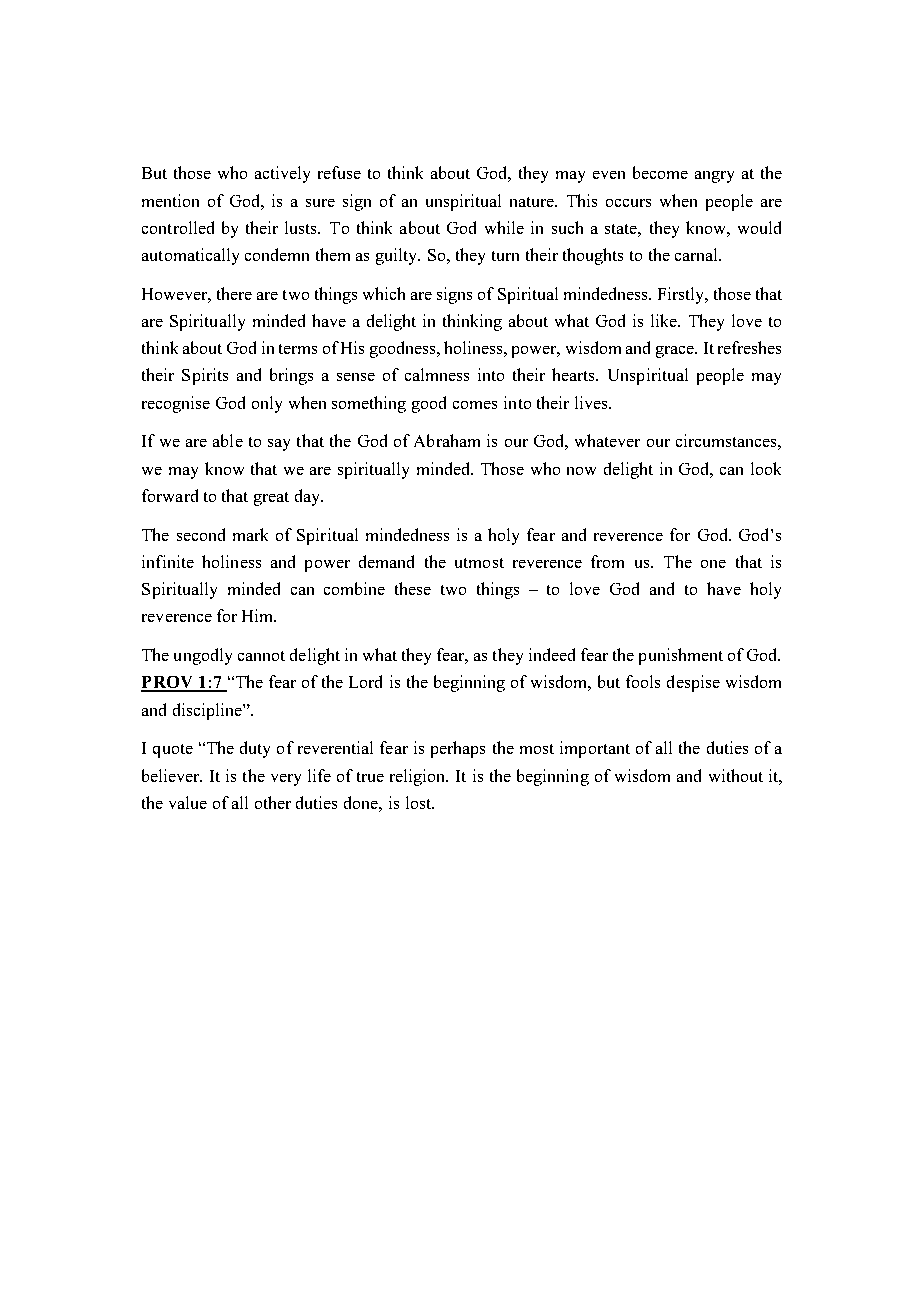  Describe the element at coordinates (714, 177) in the page. I see `angry` at that location.
